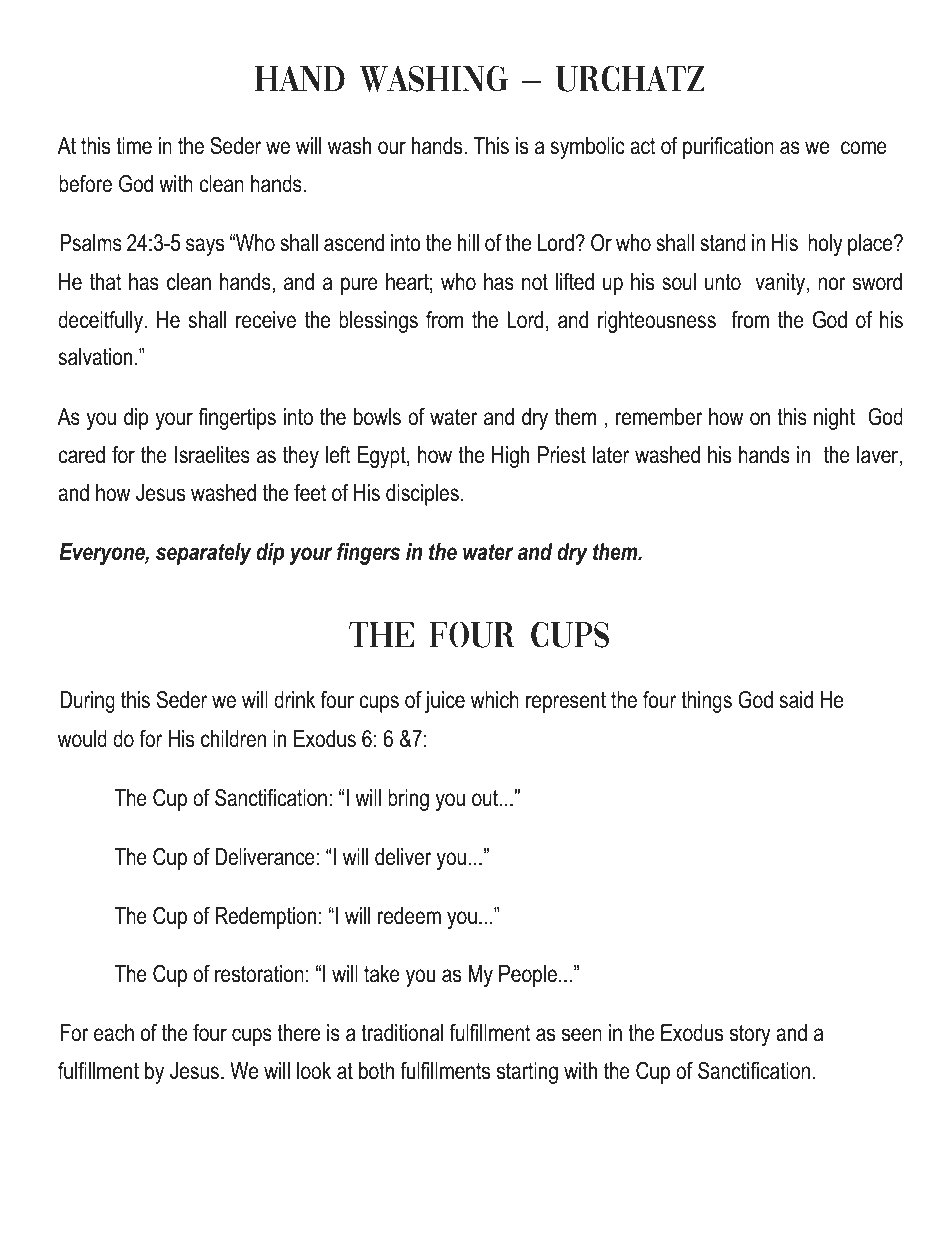 The width and height of the document is (952, 1233). What do you see at coordinates (114, 1033) in the document?
I see `each` at bounding box center [114, 1033].
